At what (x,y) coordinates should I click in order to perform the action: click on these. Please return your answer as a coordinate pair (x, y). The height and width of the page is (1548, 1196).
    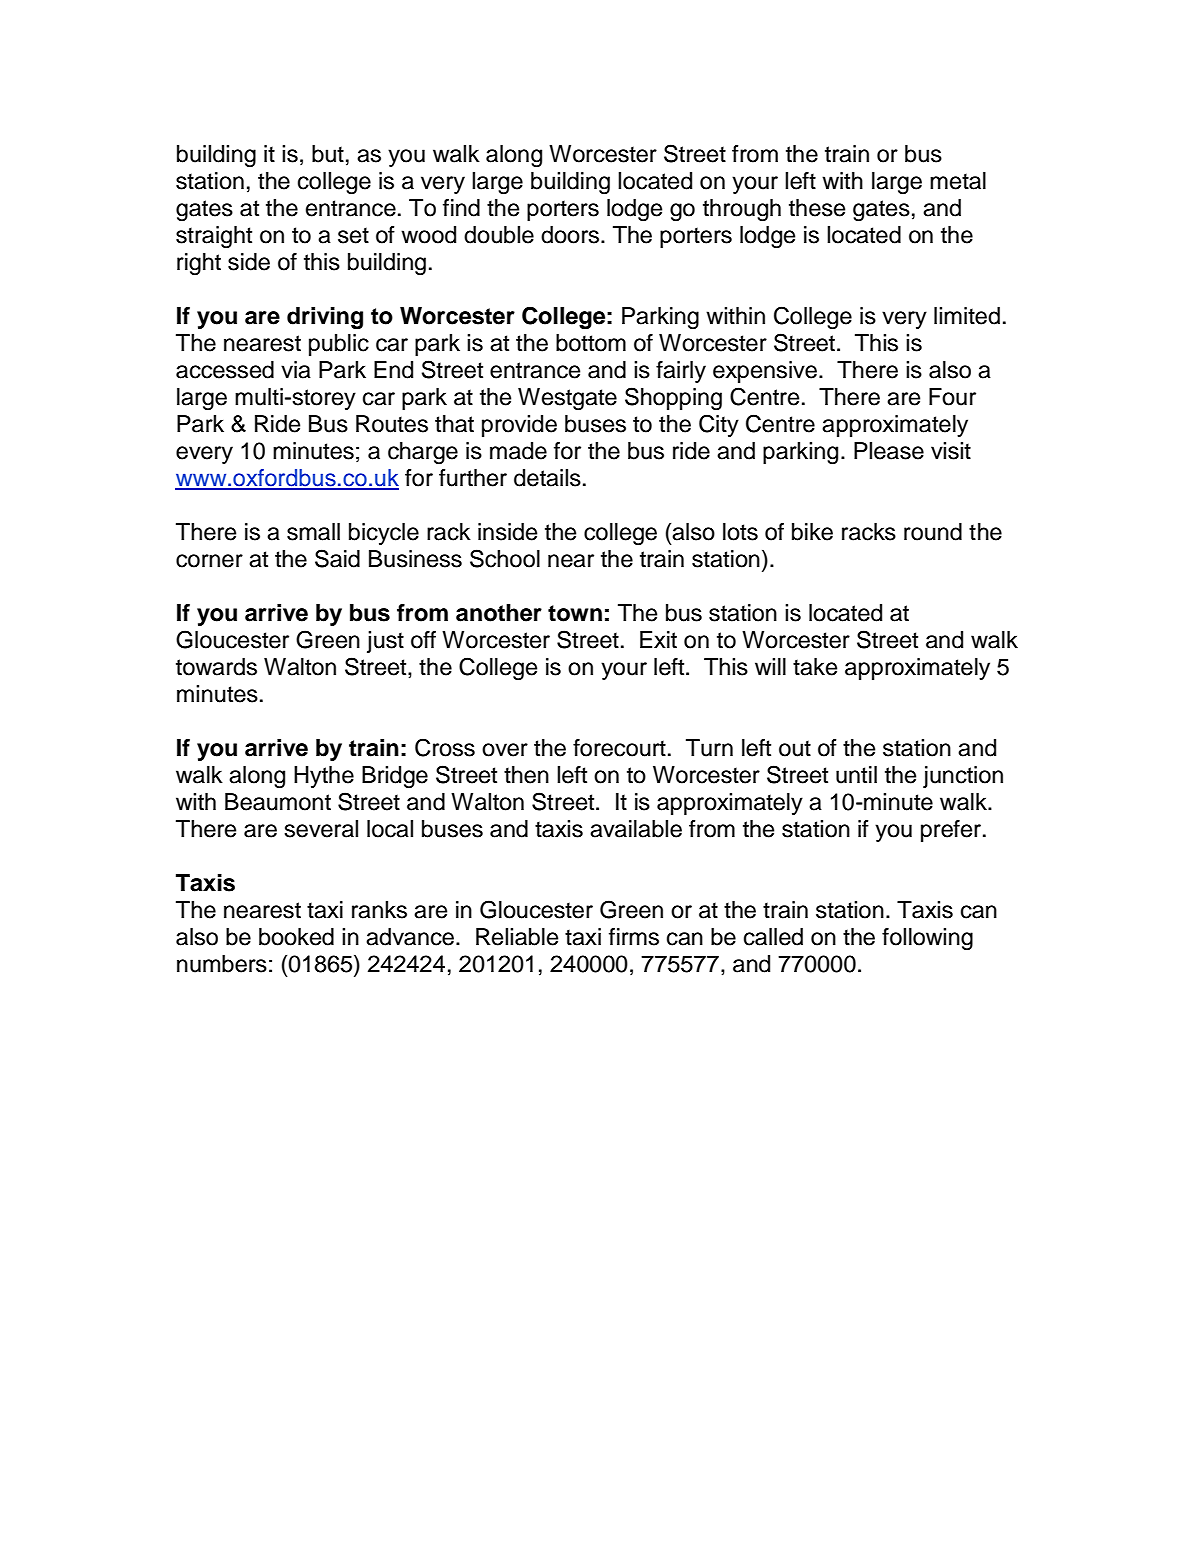
    Looking at the image, I should click on (817, 208).
